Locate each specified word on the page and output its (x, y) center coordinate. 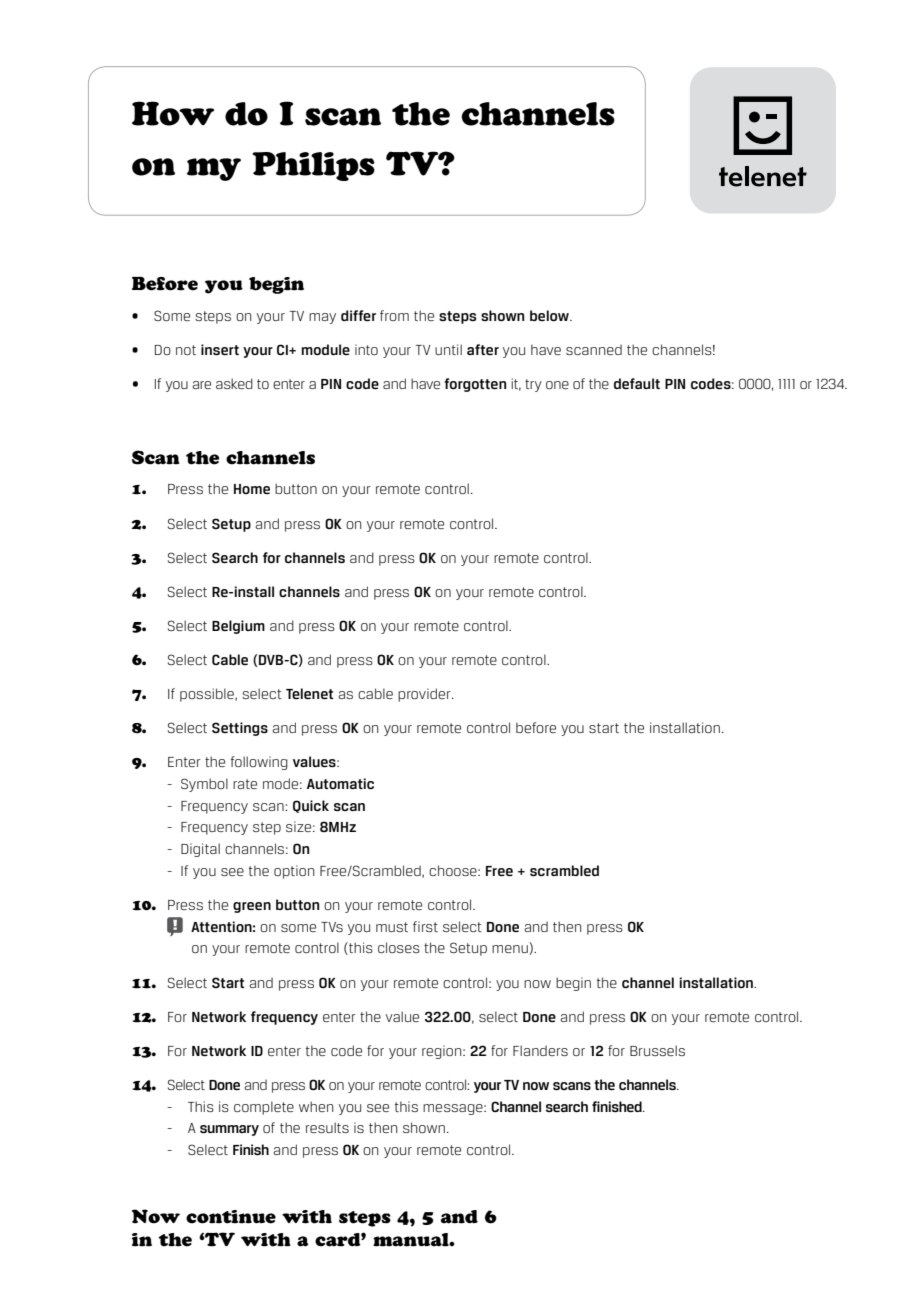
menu (511, 950)
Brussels (657, 1050)
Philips (313, 166)
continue (231, 1217)
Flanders (540, 1050)
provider (425, 695)
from (394, 315)
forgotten (475, 385)
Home (252, 489)
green (252, 907)
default (637, 383)
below (550, 315)
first (425, 926)
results (327, 1127)
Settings (240, 729)
